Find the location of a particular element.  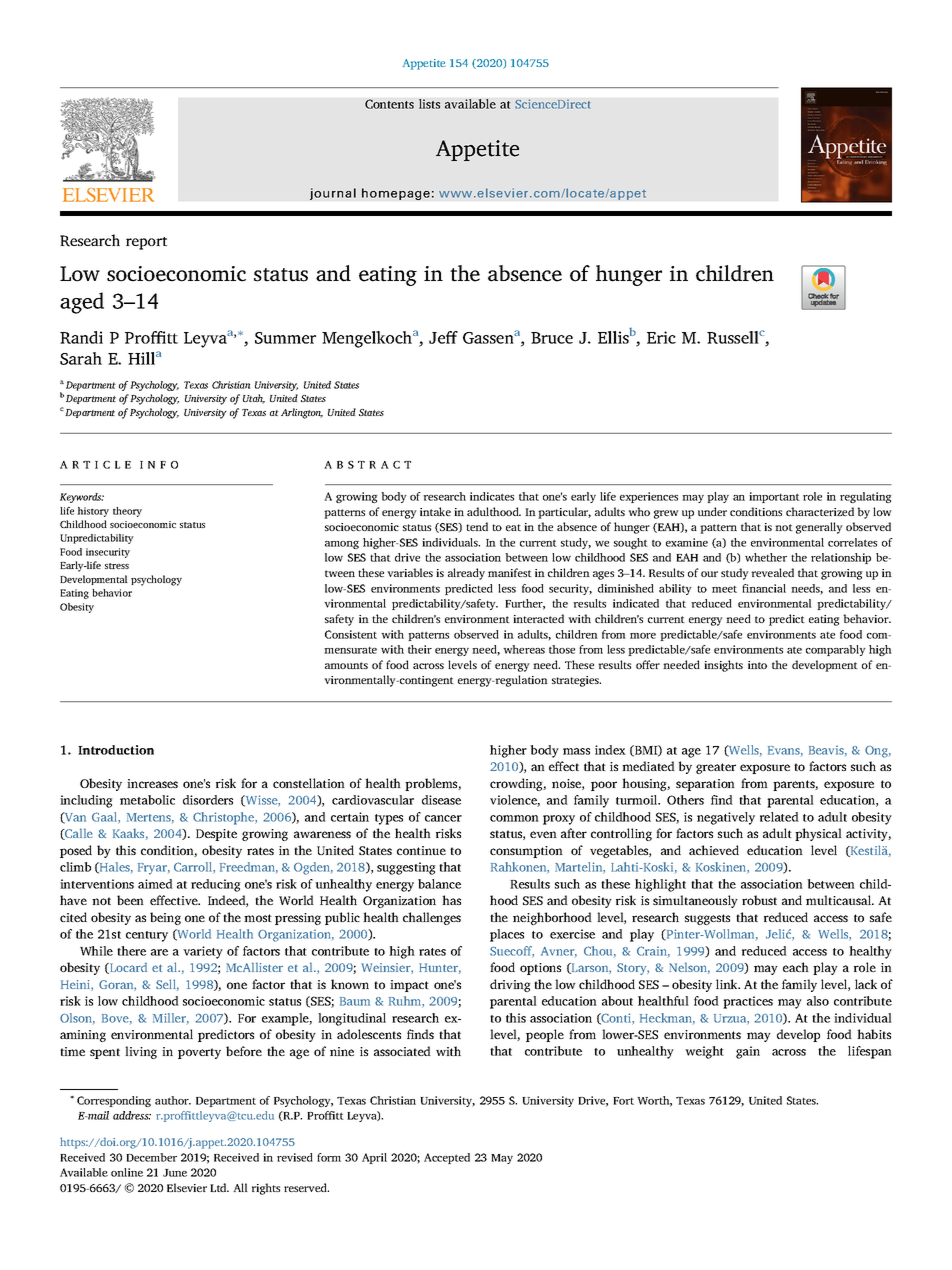

gain is located at coordinates (748, 1052).
